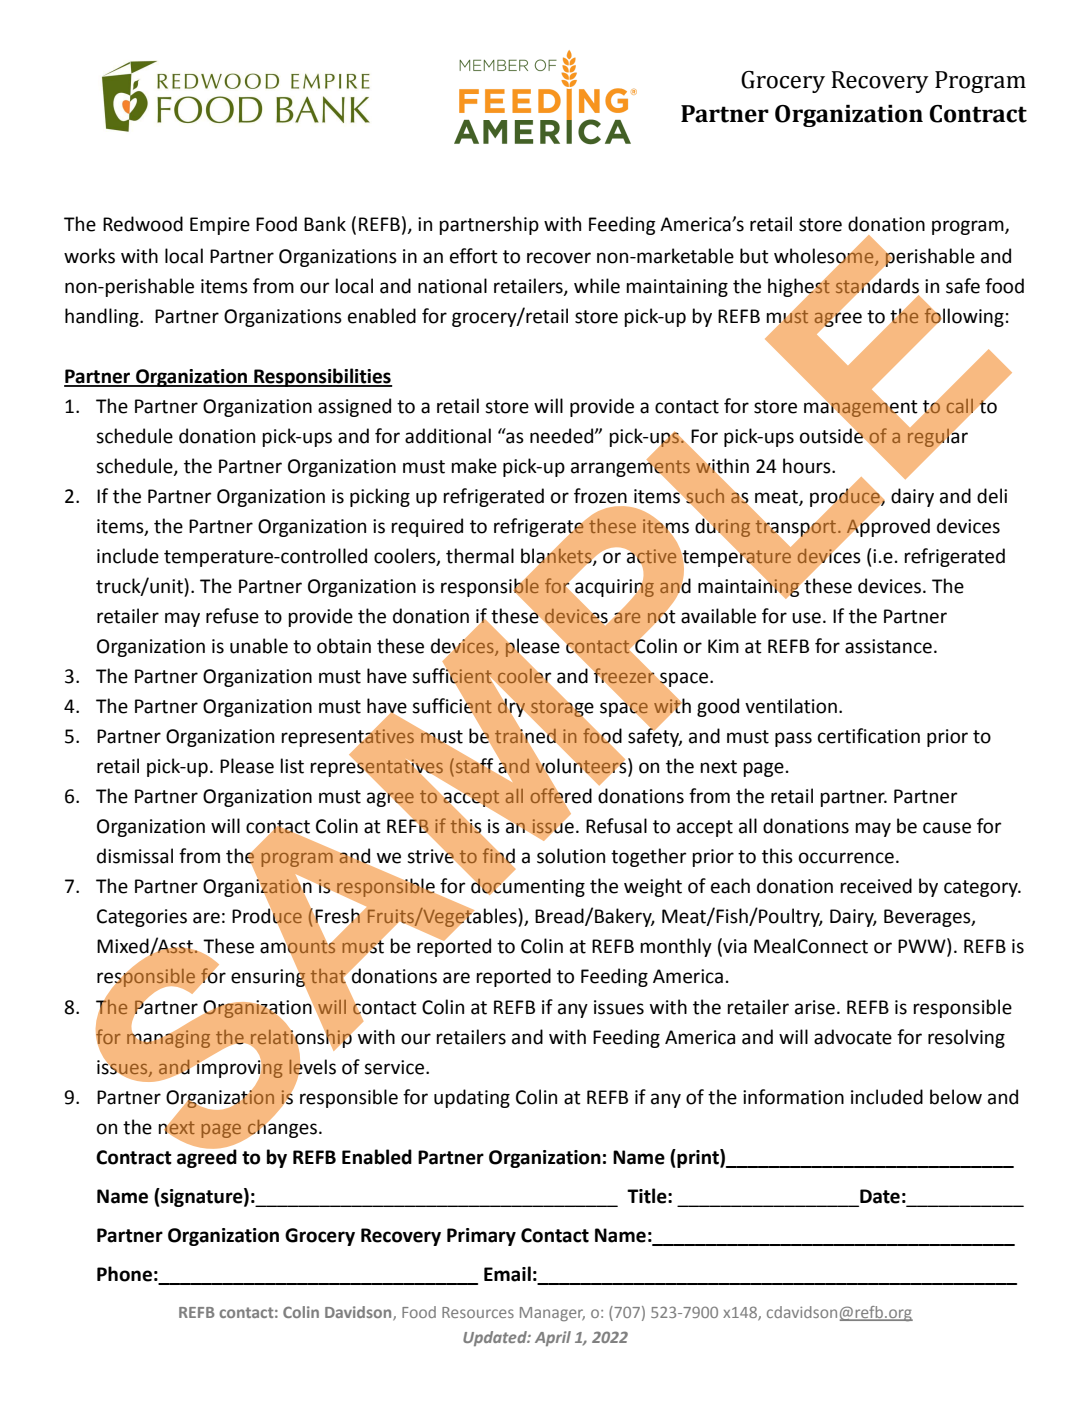  What do you see at coordinates (552, 1314) in the page?
I see `Manager` at bounding box center [552, 1314].
